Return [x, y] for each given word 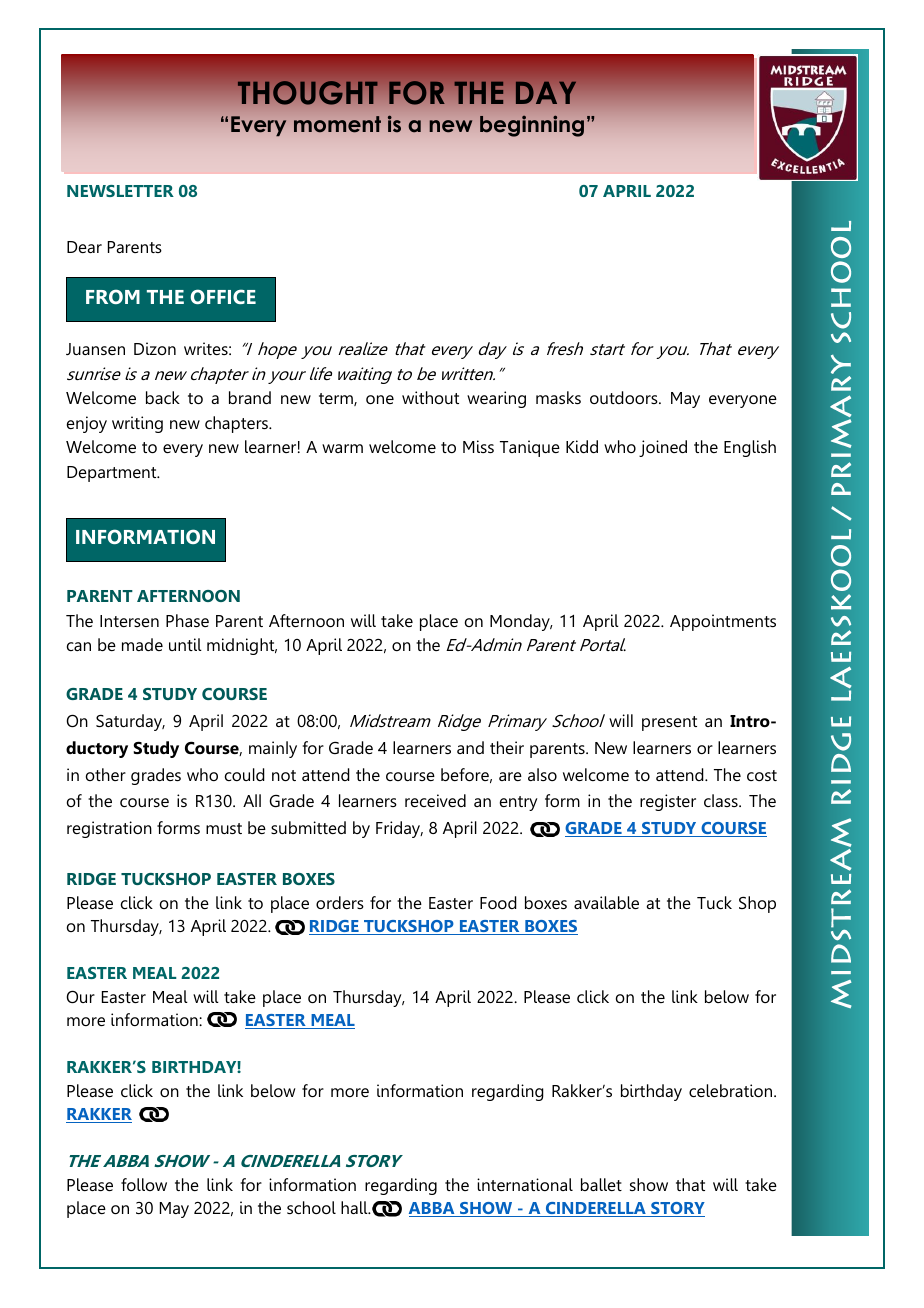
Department [113, 474]
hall [355, 1207]
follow [144, 1184]
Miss [478, 446]
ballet [601, 1184]
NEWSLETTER [120, 191]
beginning [532, 126]
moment [337, 124]
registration [109, 829]
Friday [399, 829]
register [668, 802]
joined [663, 448]
